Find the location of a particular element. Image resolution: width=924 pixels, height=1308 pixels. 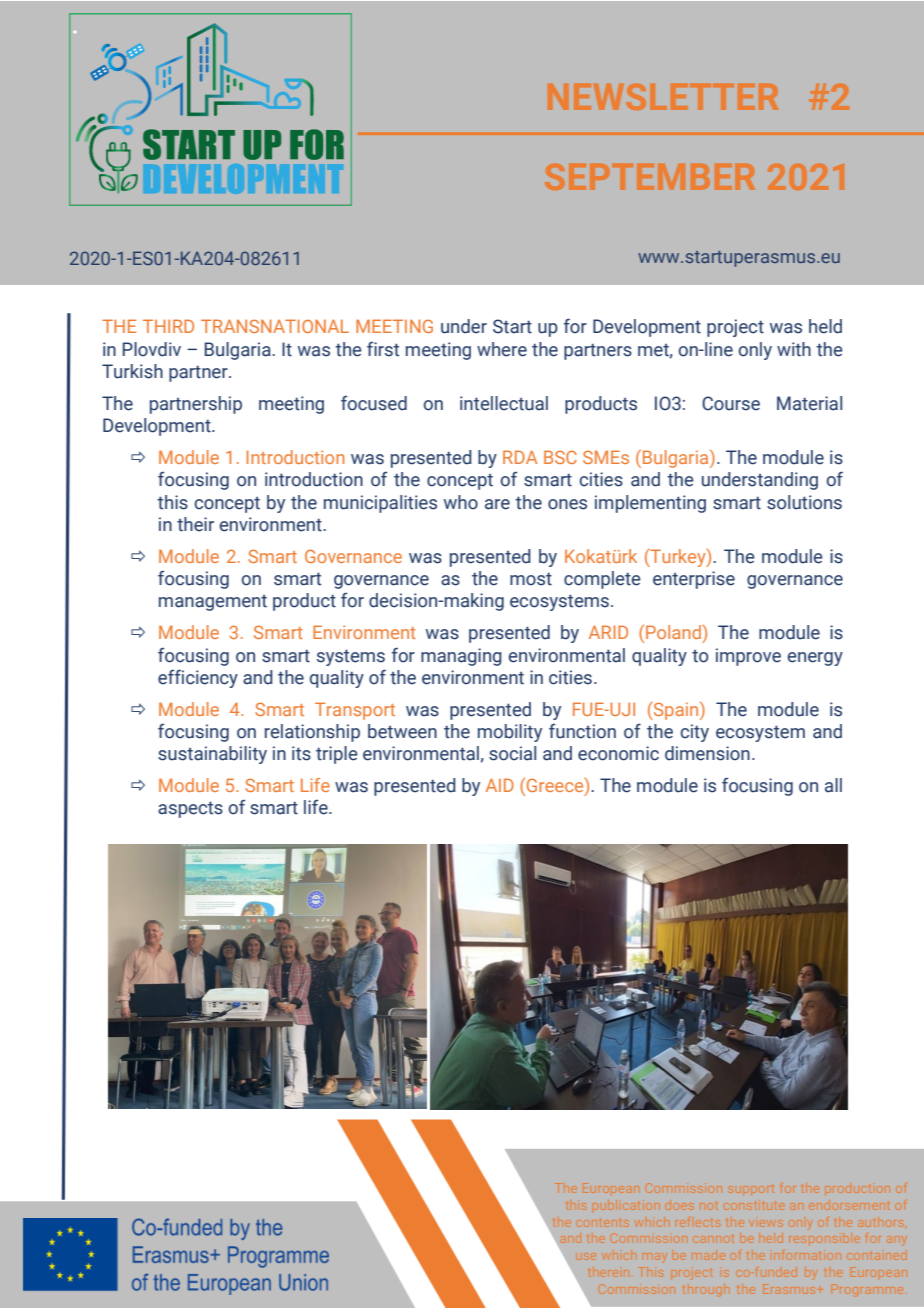

NEWSLETTER is located at coordinates (663, 97).
